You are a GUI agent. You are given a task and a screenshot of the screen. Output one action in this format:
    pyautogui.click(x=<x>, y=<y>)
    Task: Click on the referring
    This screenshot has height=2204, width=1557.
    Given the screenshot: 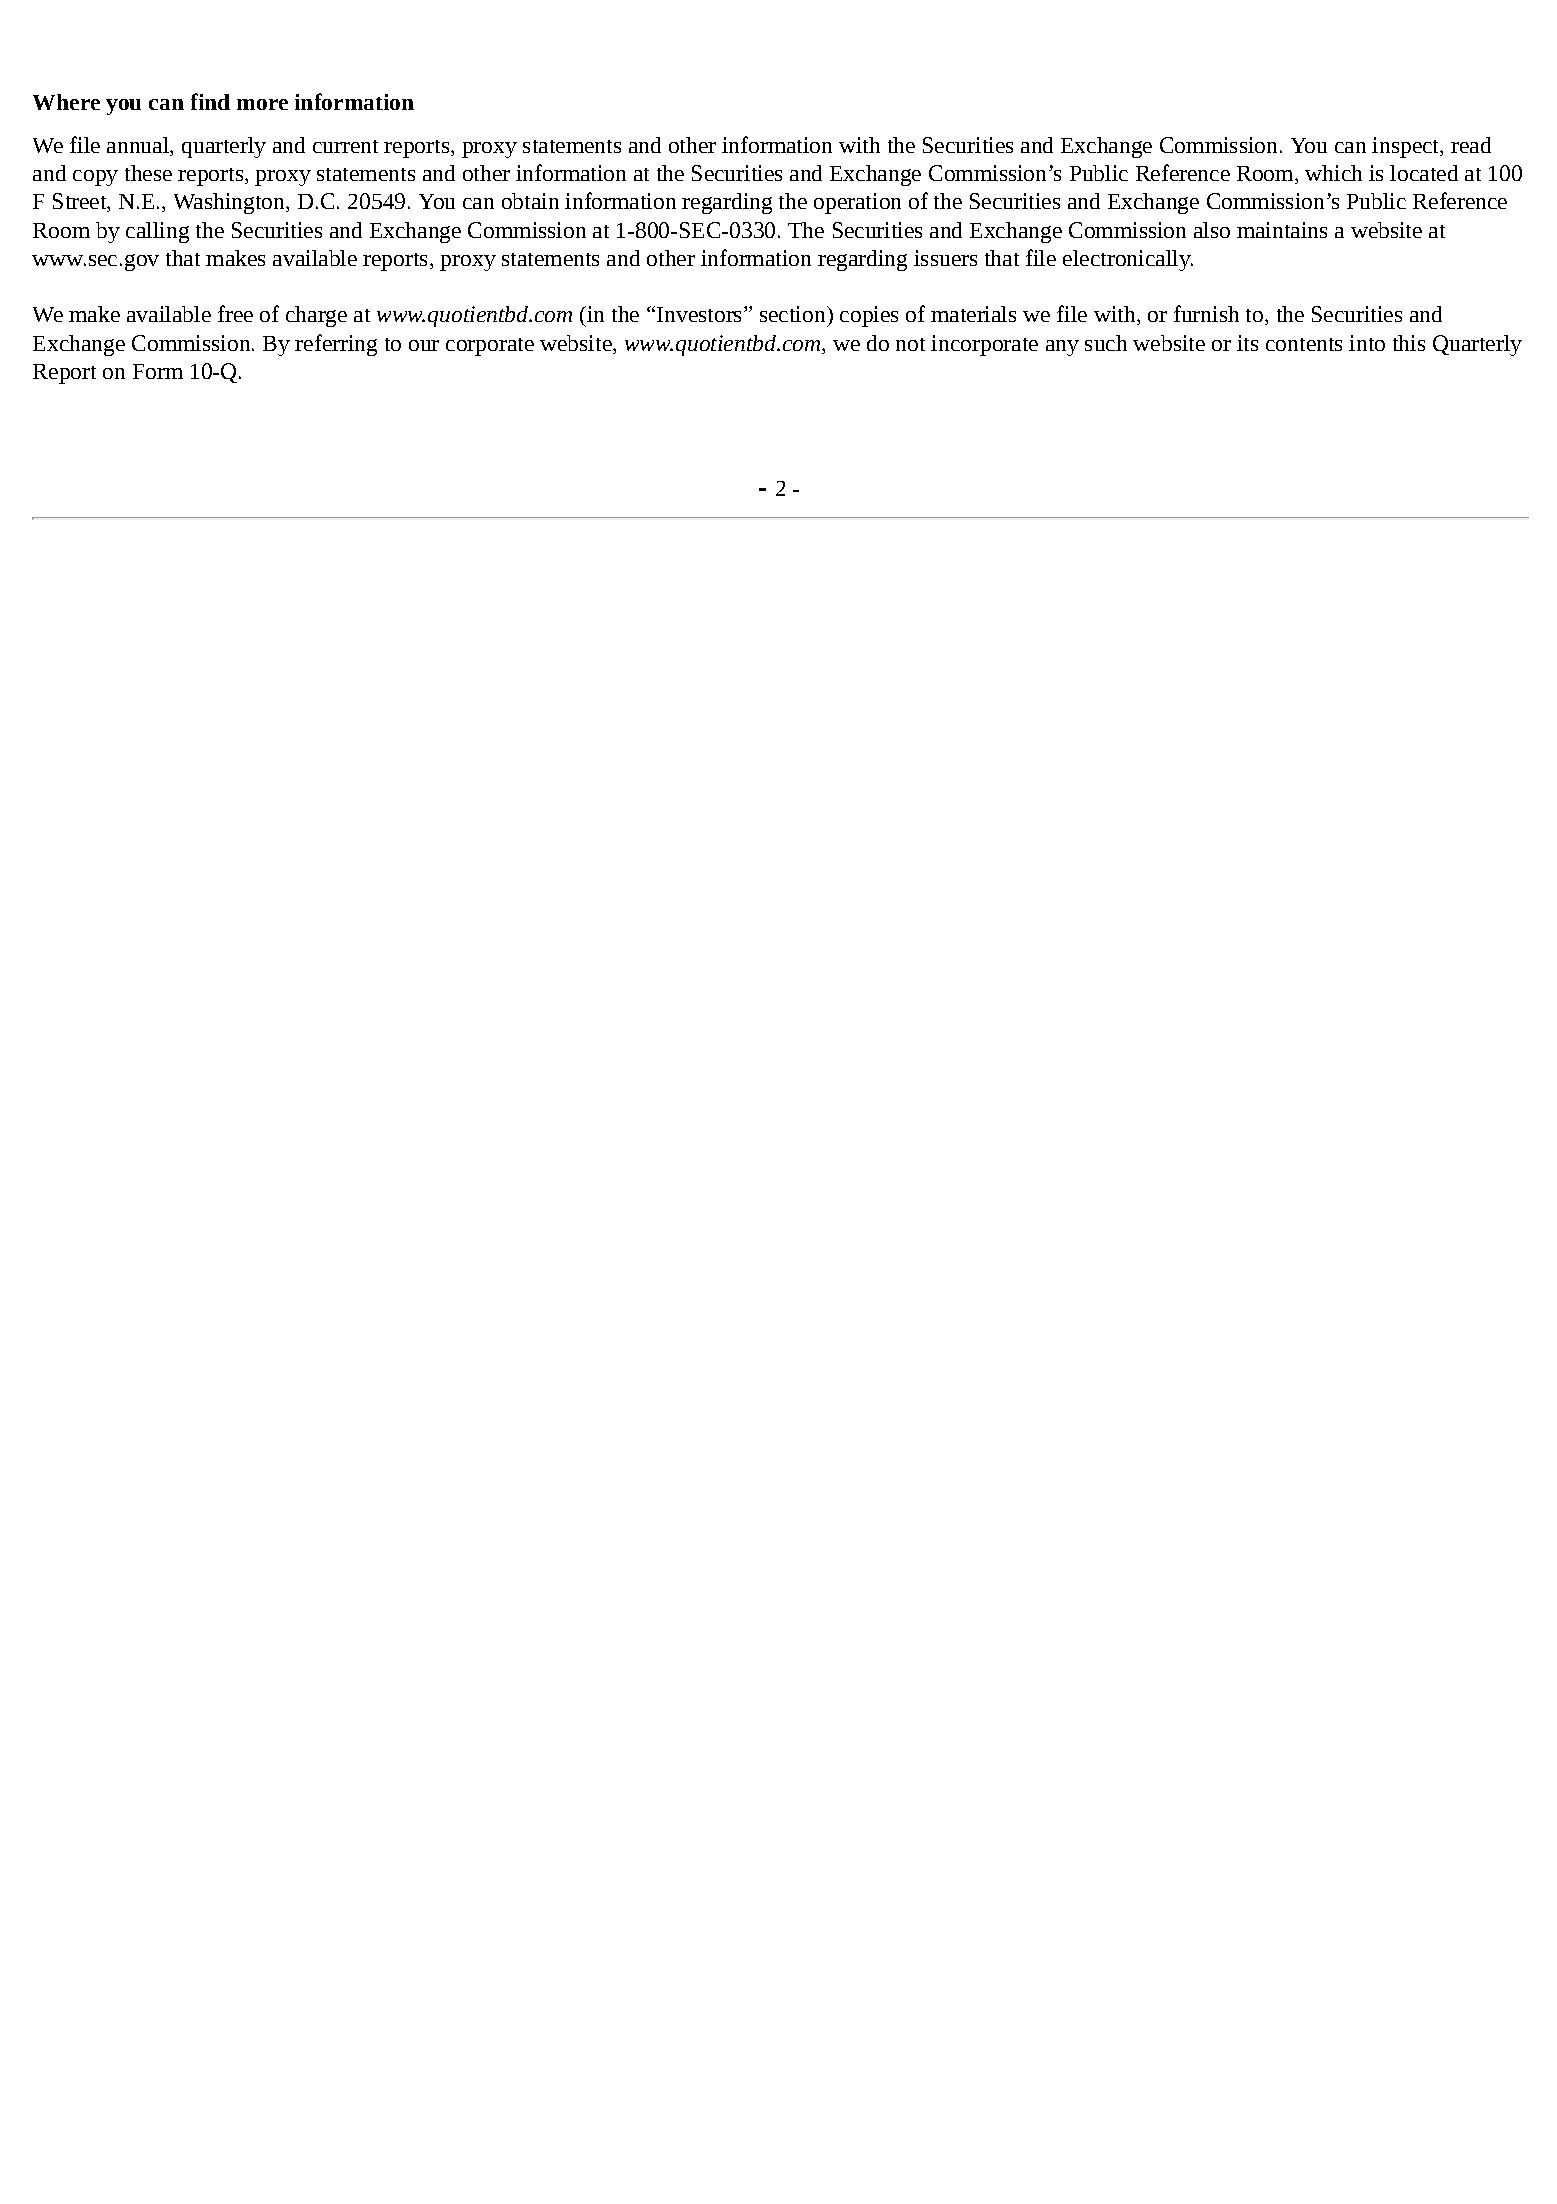 What is the action you would take?
    pyautogui.click(x=336, y=345)
